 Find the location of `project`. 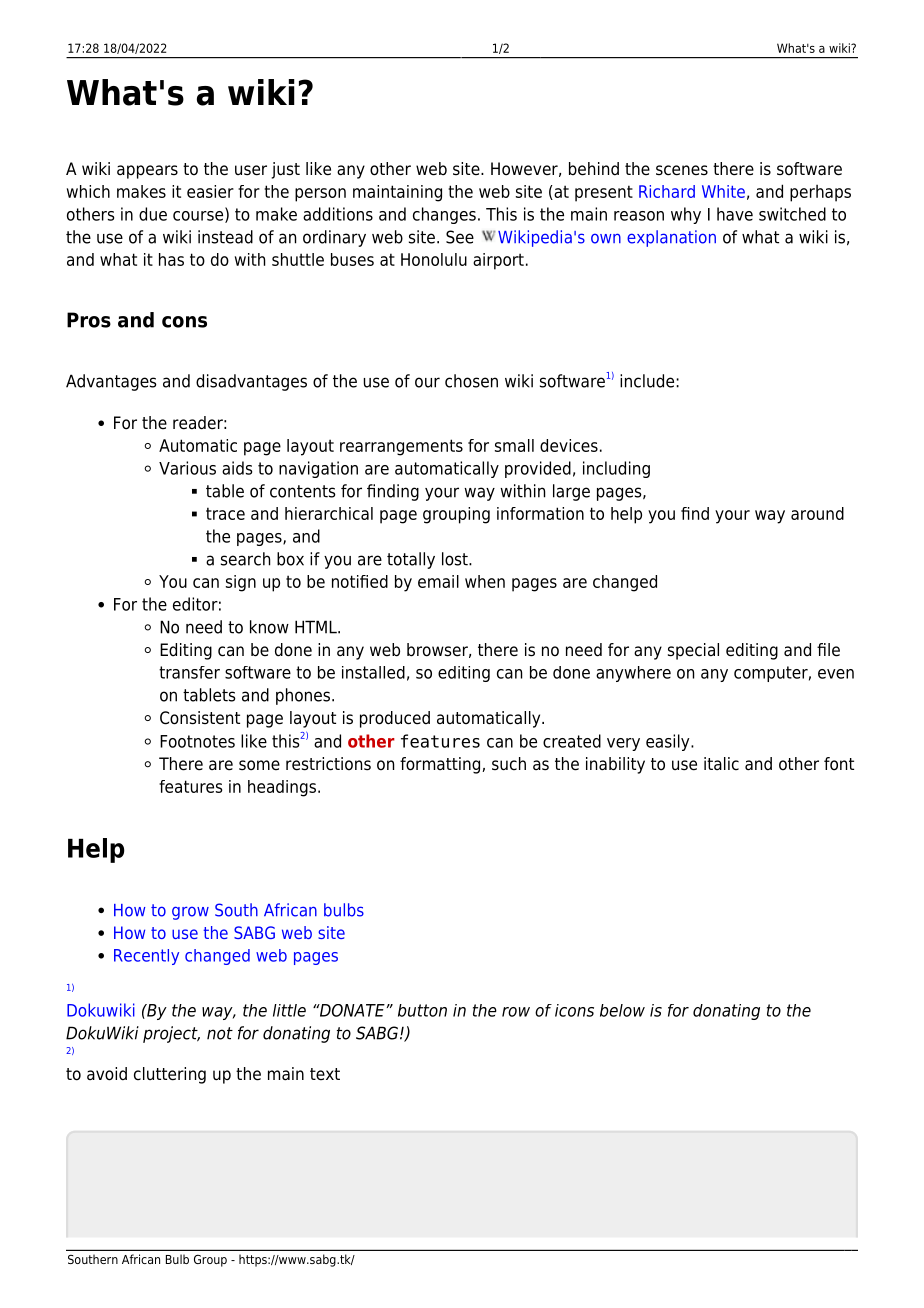

project is located at coordinates (171, 1034).
